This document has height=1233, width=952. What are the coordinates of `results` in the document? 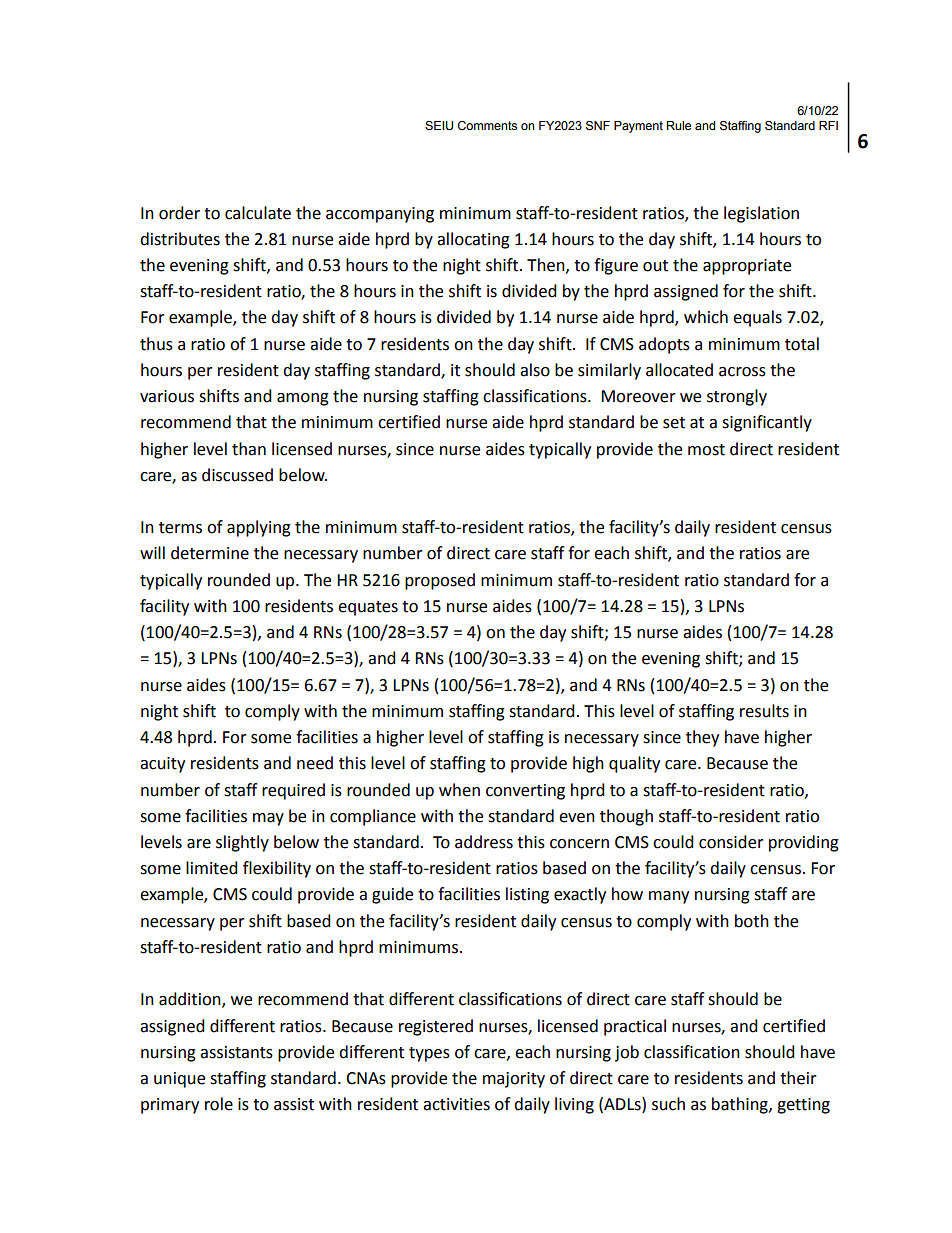 It's located at (764, 711).
